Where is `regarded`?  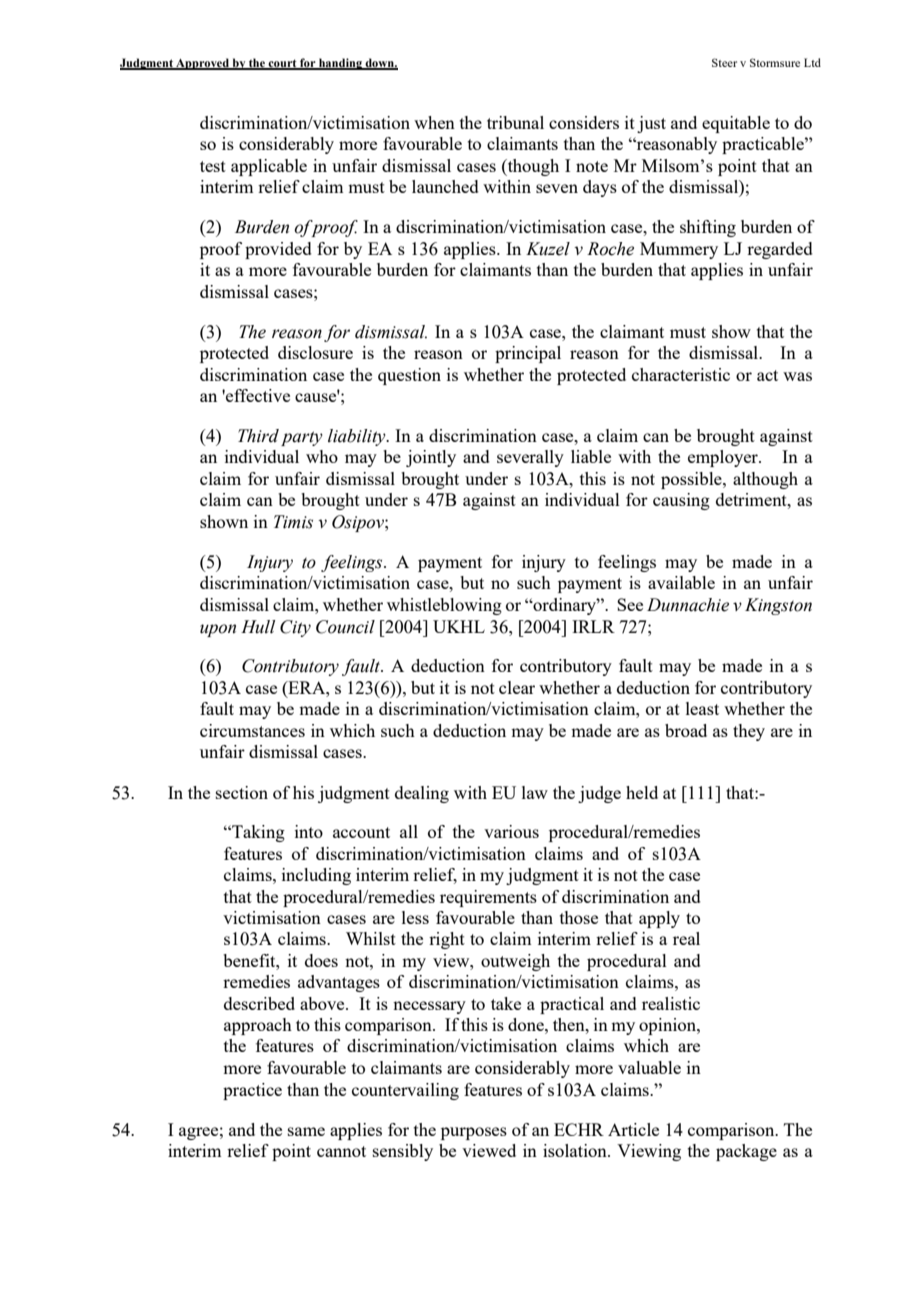
regarded is located at coordinates (780, 250).
